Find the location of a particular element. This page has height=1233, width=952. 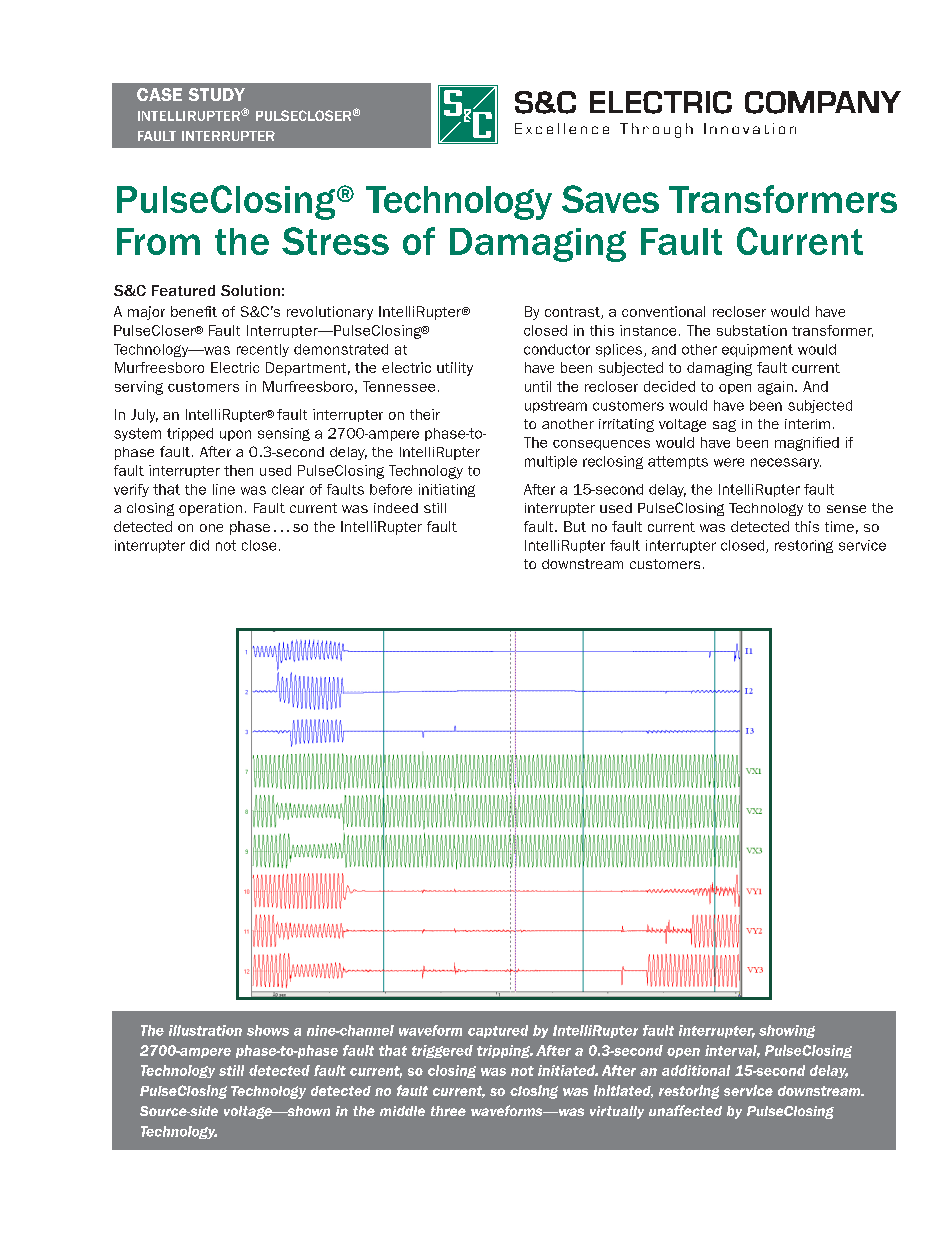

Saves is located at coordinates (610, 199).
